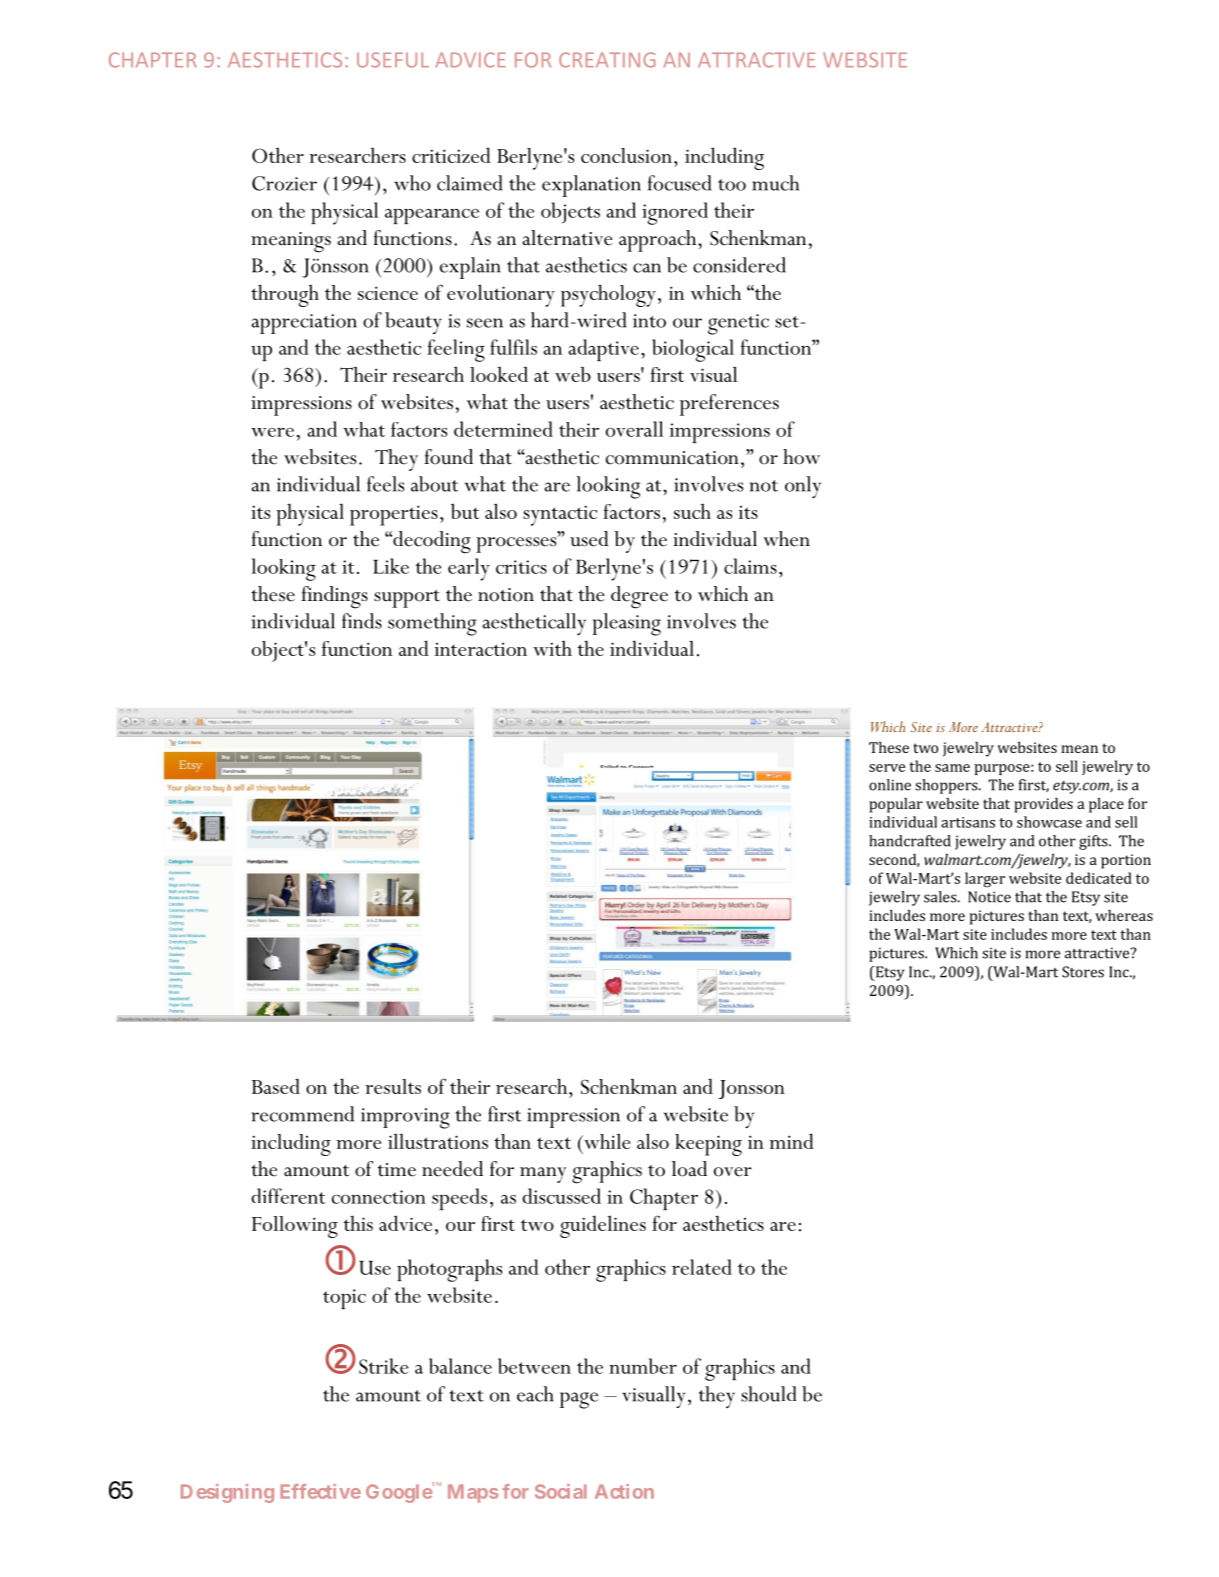 This page has height=1577, width=1219. I want to click on keeping, so click(708, 1145).
